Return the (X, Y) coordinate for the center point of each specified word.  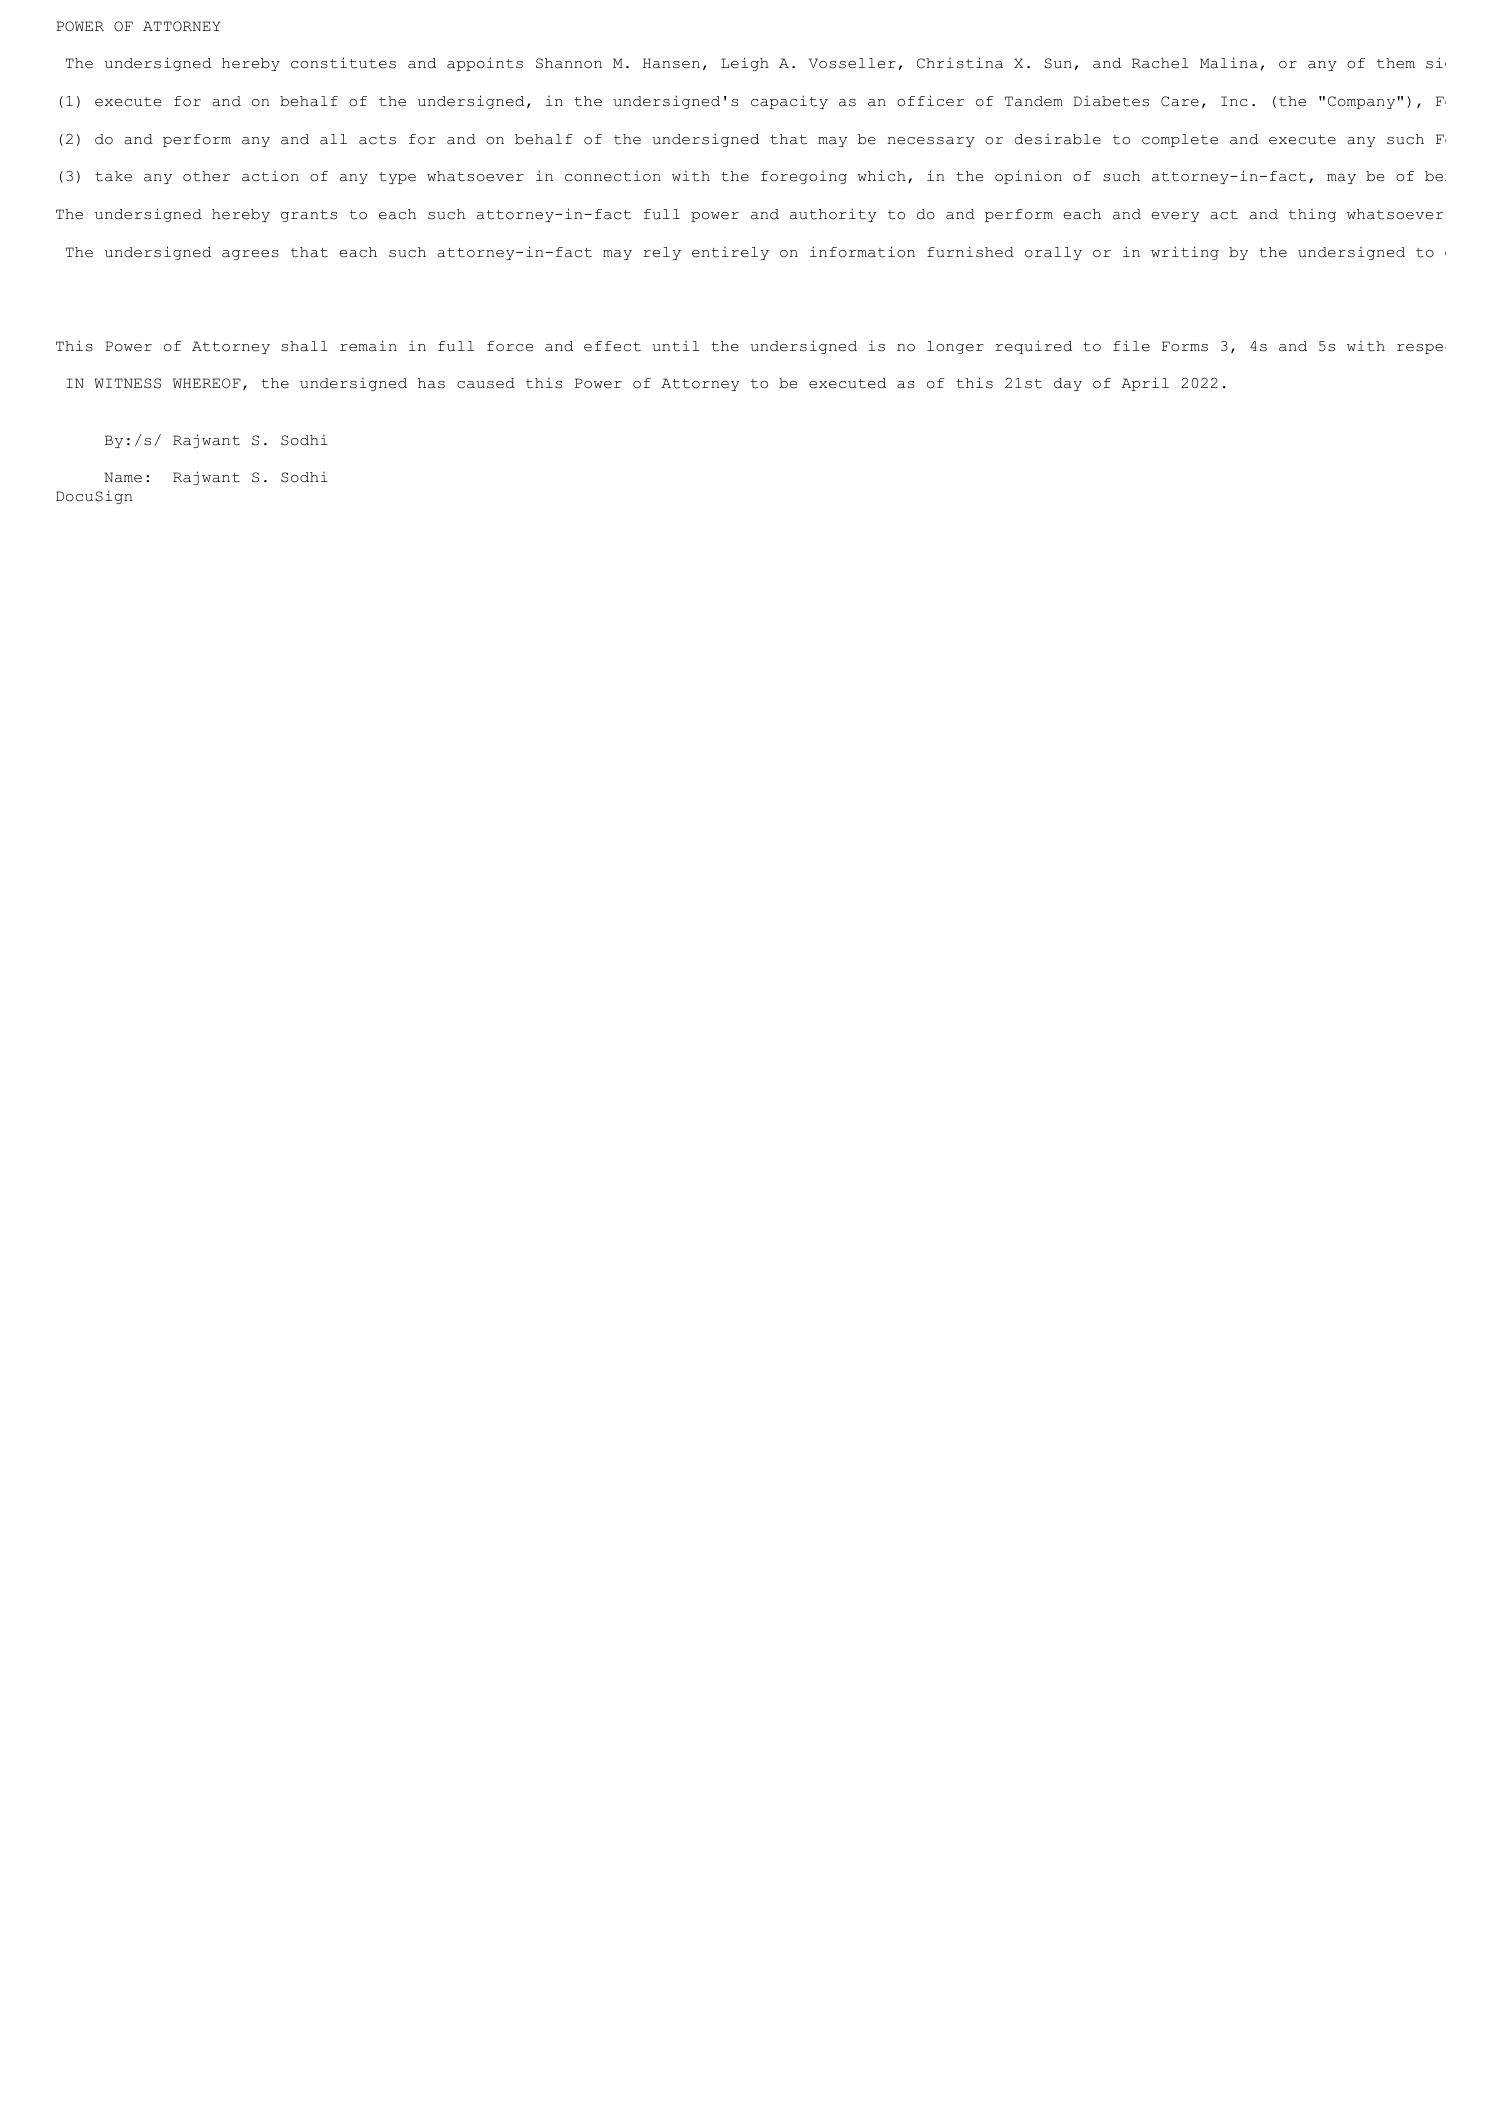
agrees (250, 255)
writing (1185, 253)
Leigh (745, 64)
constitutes (343, 63)
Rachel (1160, 63)
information (862, 252)
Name (123, 477)
